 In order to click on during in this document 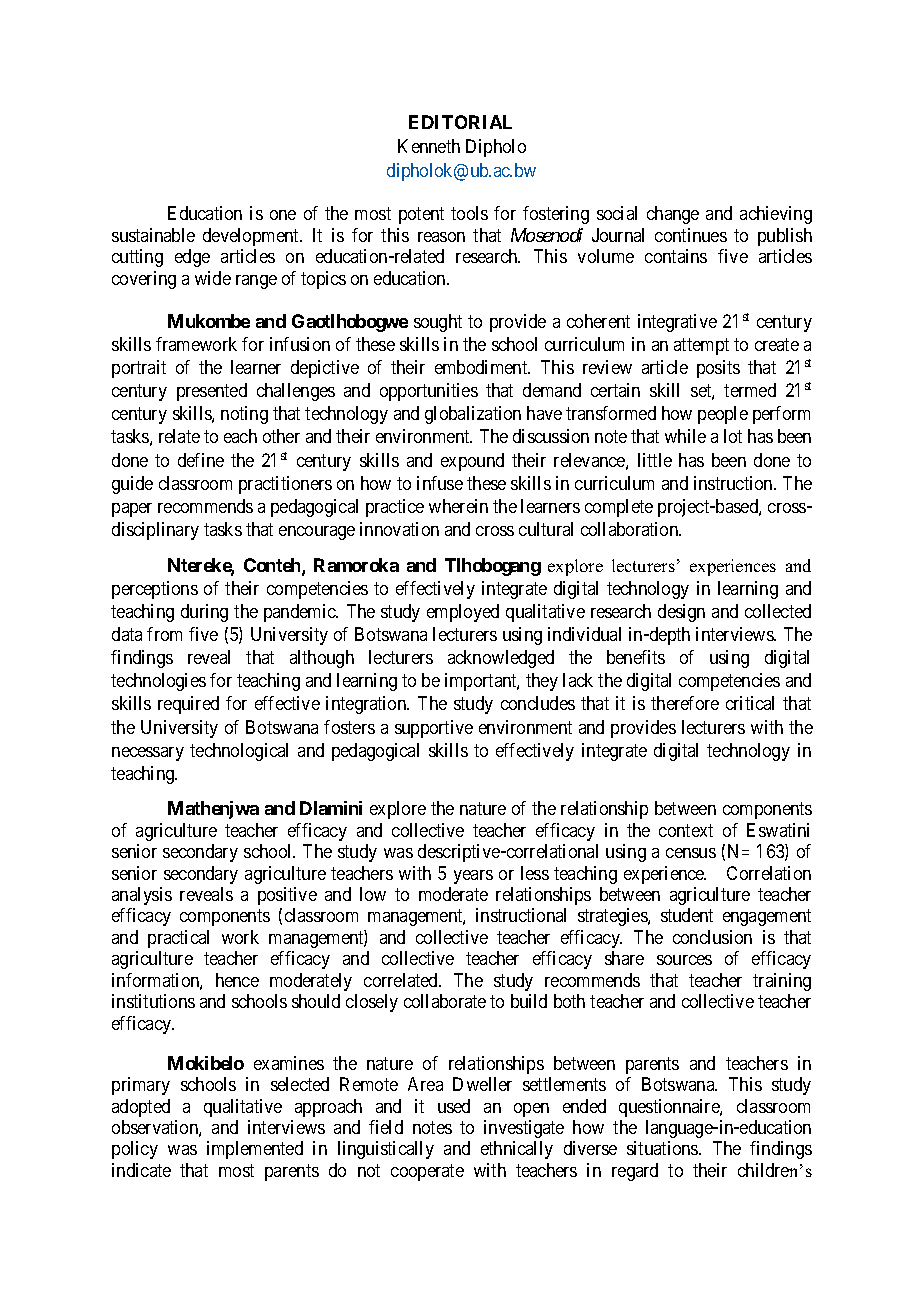, I will do `click(204, 613)`.
